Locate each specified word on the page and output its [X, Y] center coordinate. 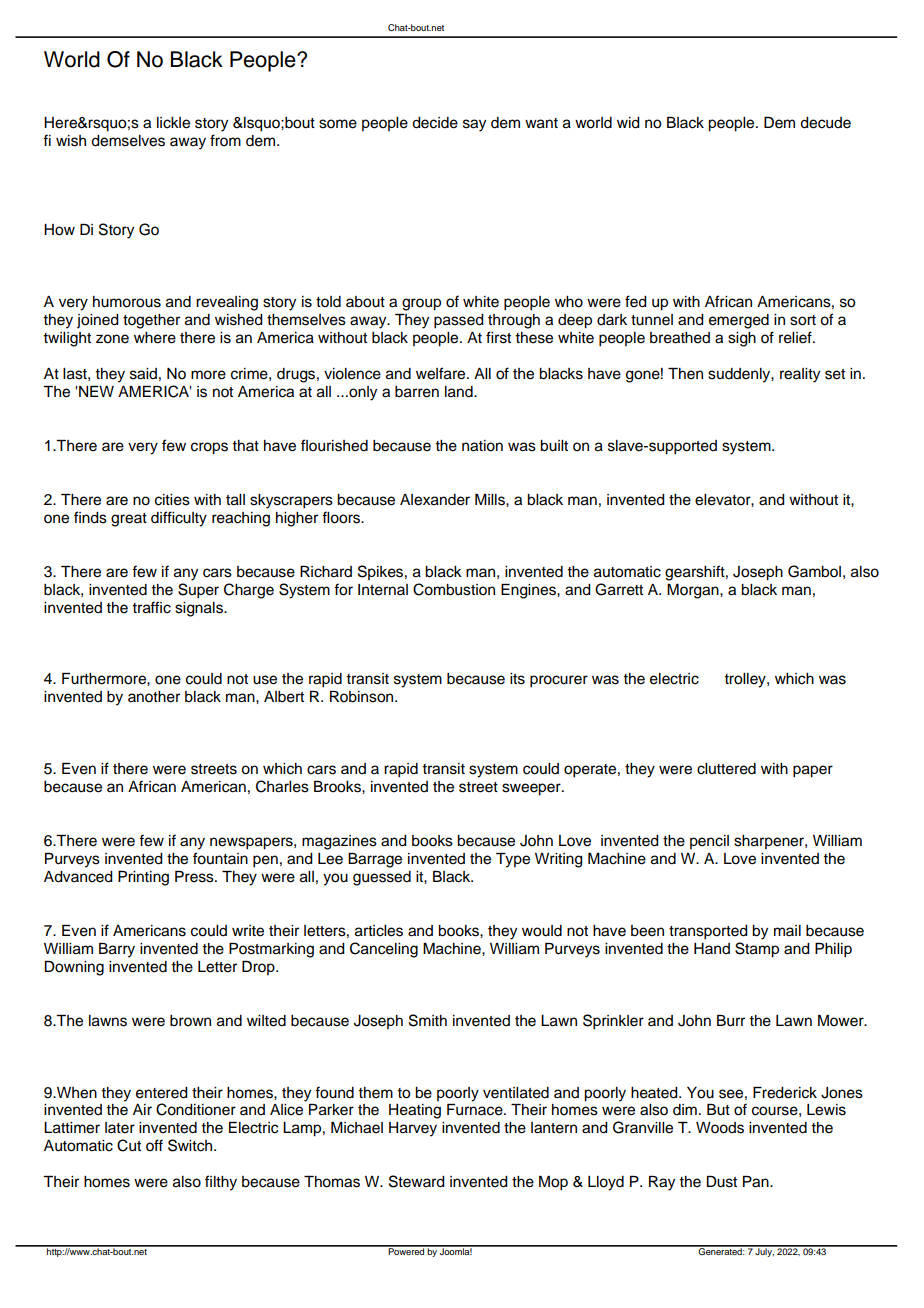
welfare [442, 373]
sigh [742, 339]
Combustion [454, 589]
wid [628, 123]
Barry [117, 950]
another [154, 697]
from [225, 140]
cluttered [726, 769]
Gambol [814, 571]
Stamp [757, 950]
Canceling [384, 950]
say [474, 125]
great [129, 520]
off [154, 1145]
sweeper [532, 789]
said [143, 374]
